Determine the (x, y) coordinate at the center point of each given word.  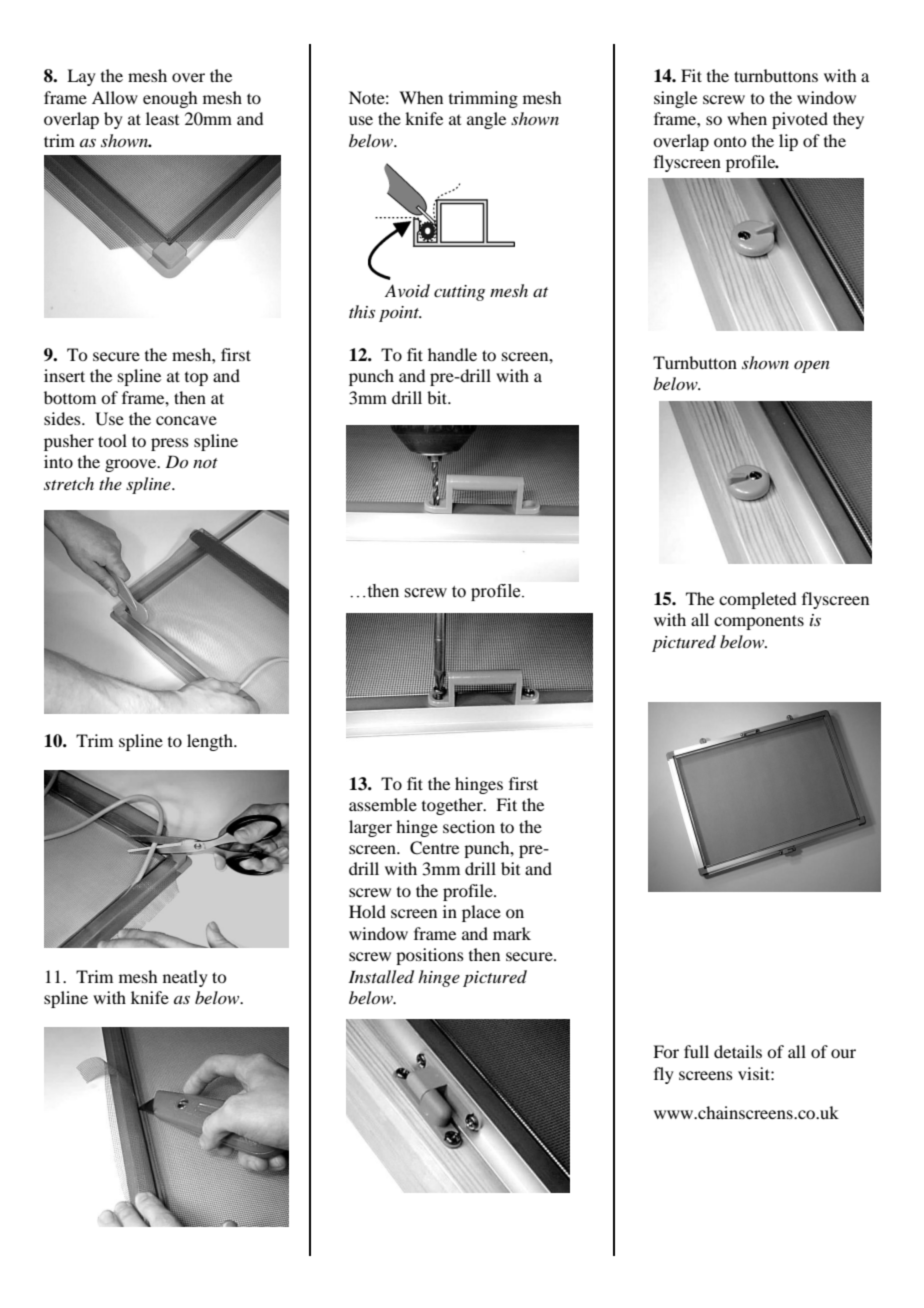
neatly (185, 978)
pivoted (800, 120)
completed (757, 600)
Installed (381, 977)
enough (170, 99)
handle (452, 354)
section (469, 826)
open (812, 367)
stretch (69, 483)
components (759, 622)
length (211, 742)
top (196, 379)
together (453, 806)
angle (486, 120)
